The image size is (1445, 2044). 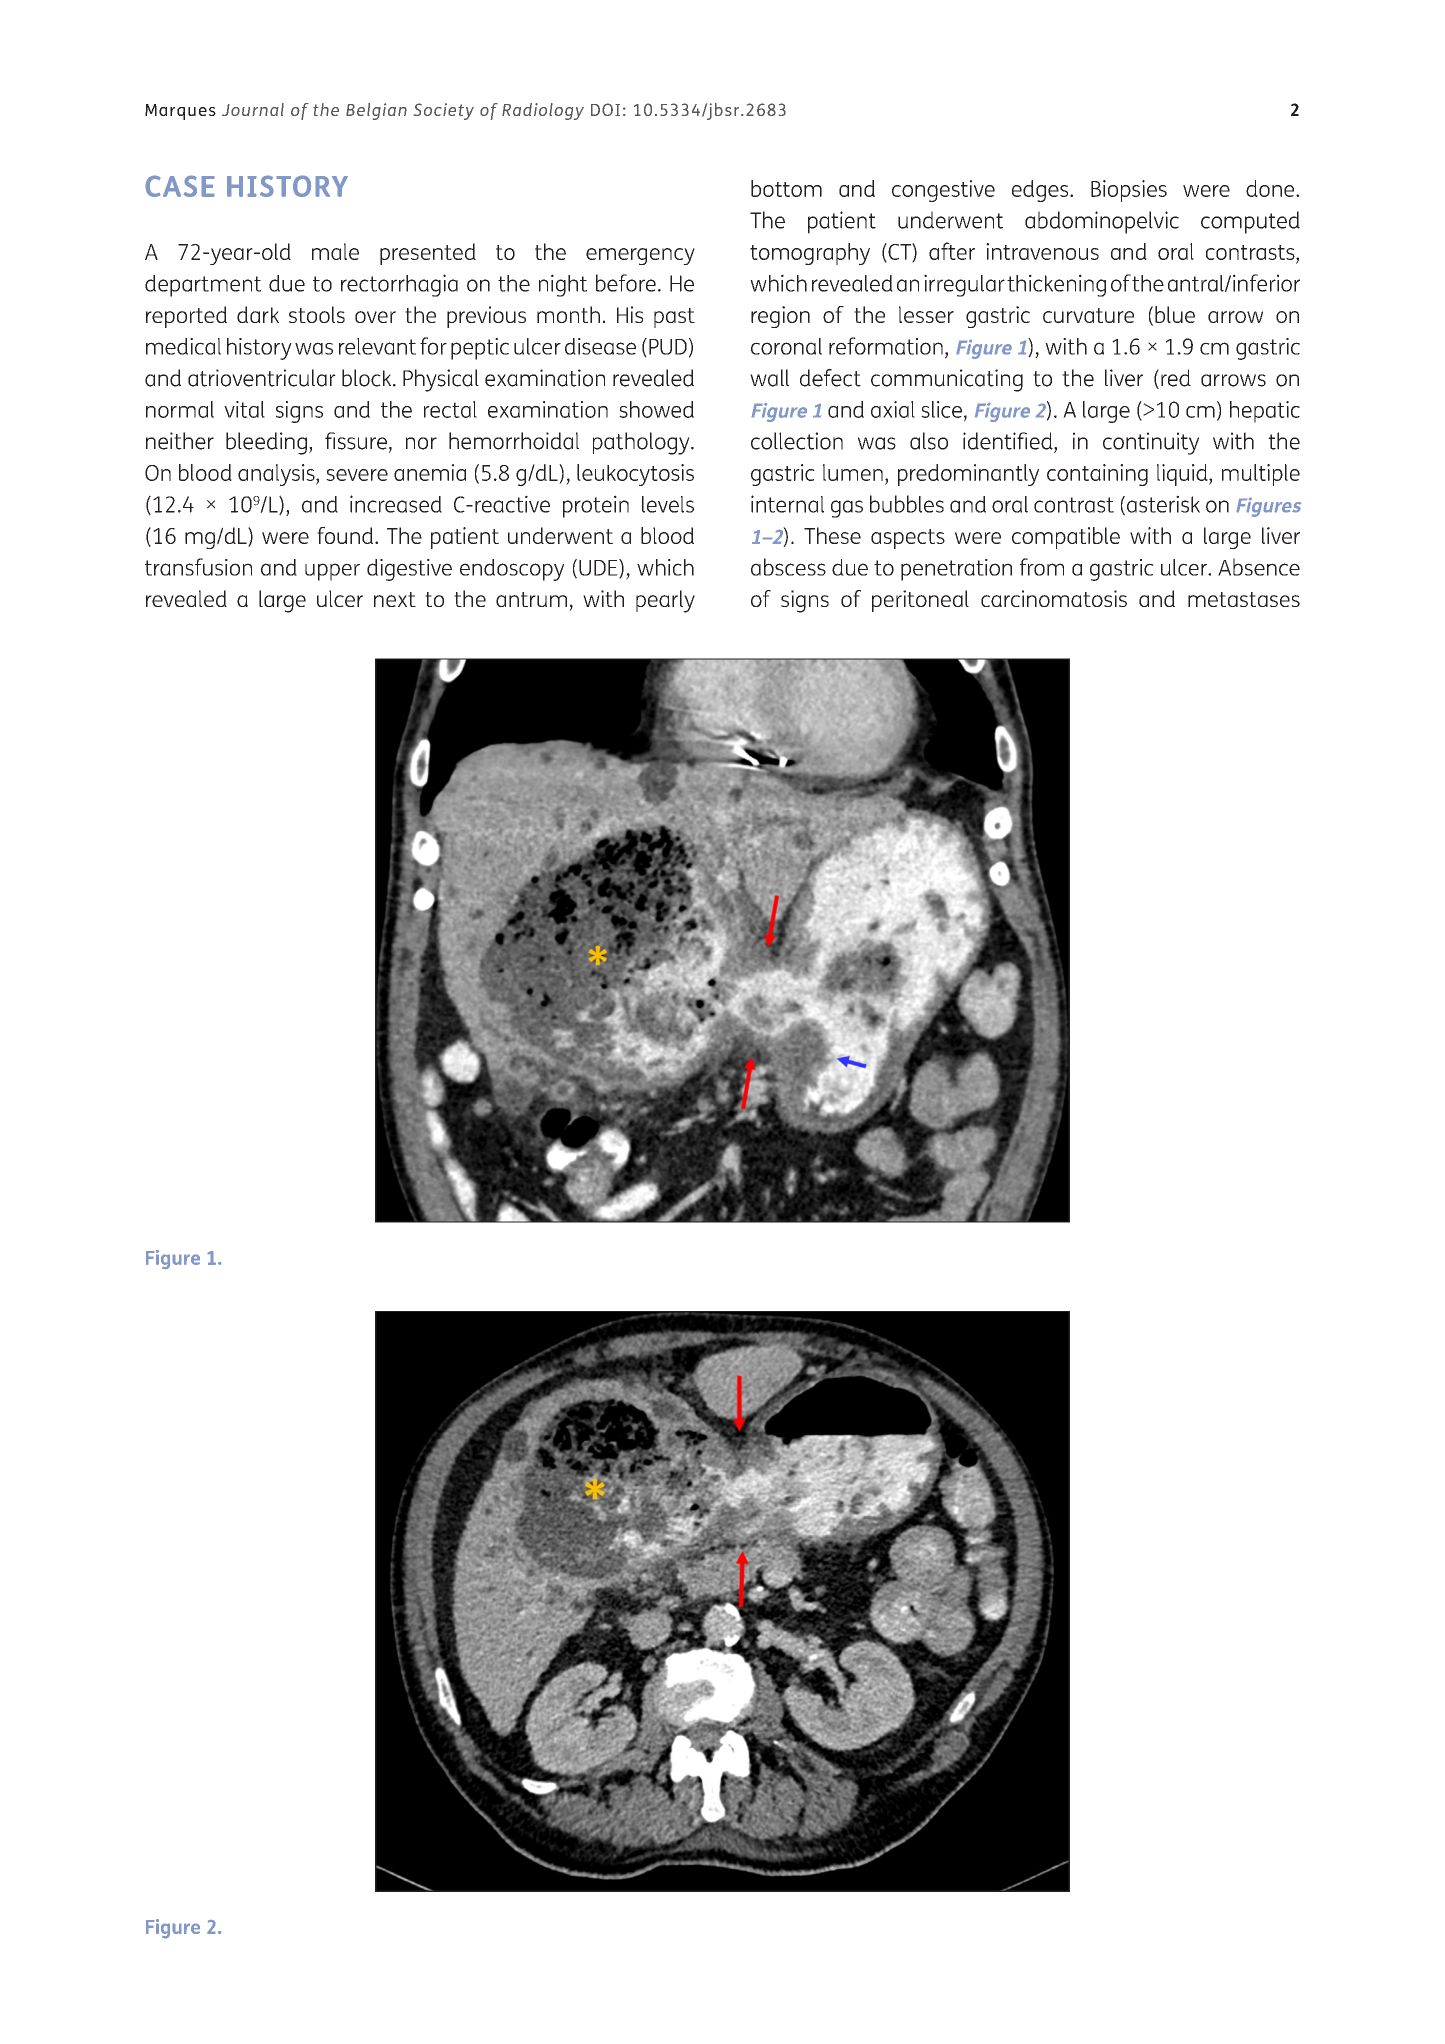 I want to click on PUD, so click(x=668, y=347).
